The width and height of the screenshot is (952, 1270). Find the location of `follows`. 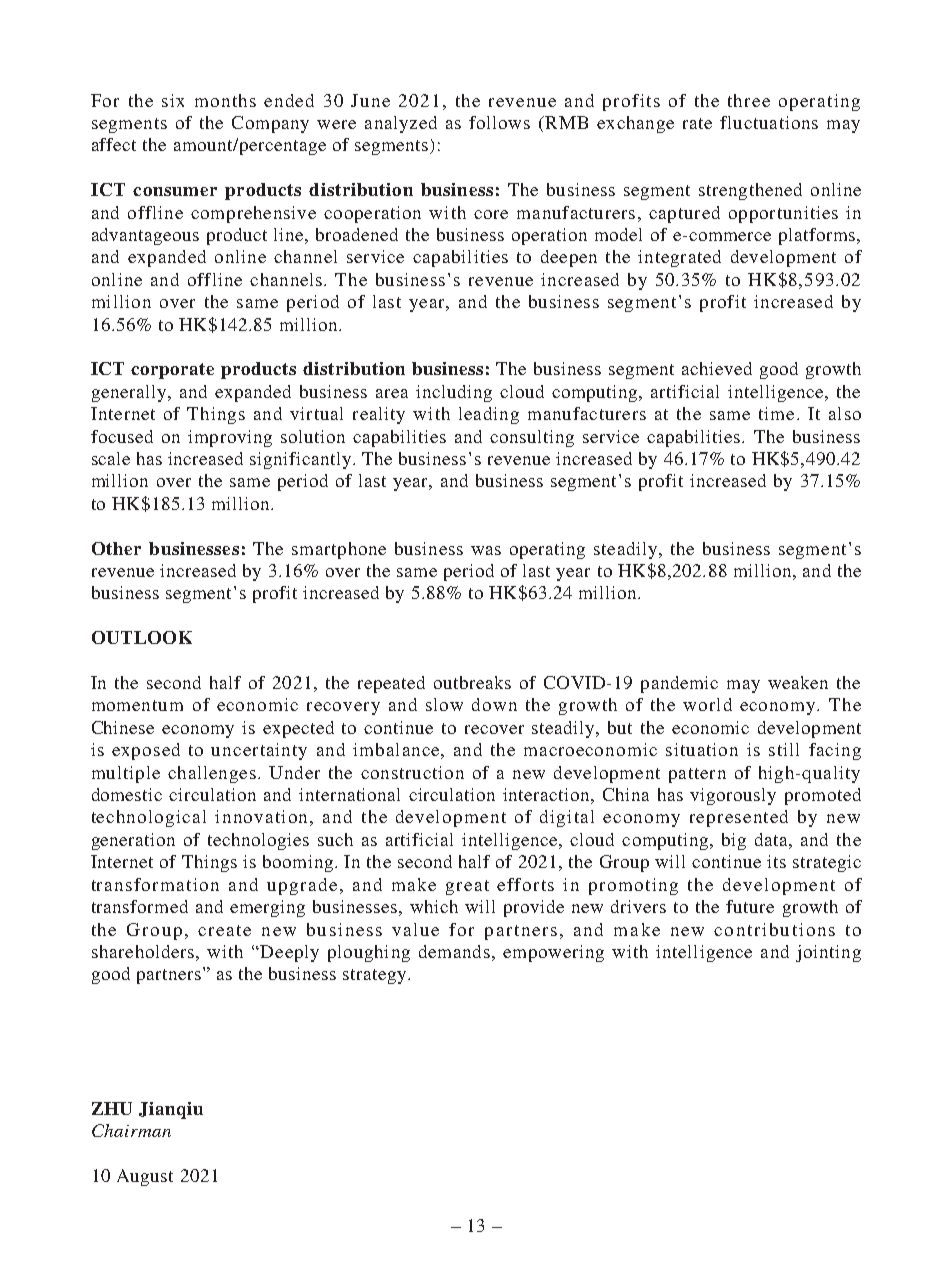

follows is located at coordinates (499, 122).
